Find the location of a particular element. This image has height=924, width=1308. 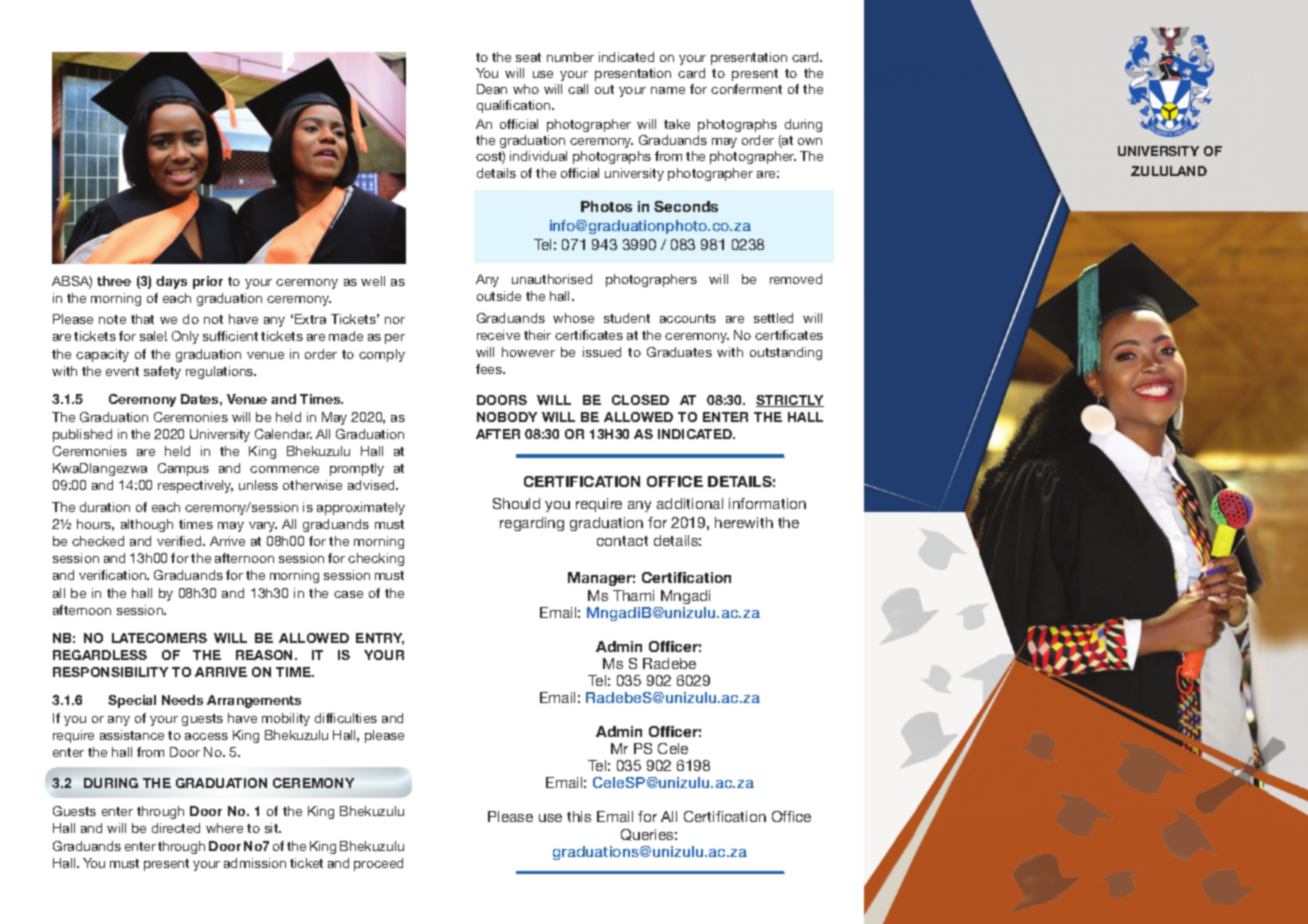

qualification is located at coordinates (515, 106).
